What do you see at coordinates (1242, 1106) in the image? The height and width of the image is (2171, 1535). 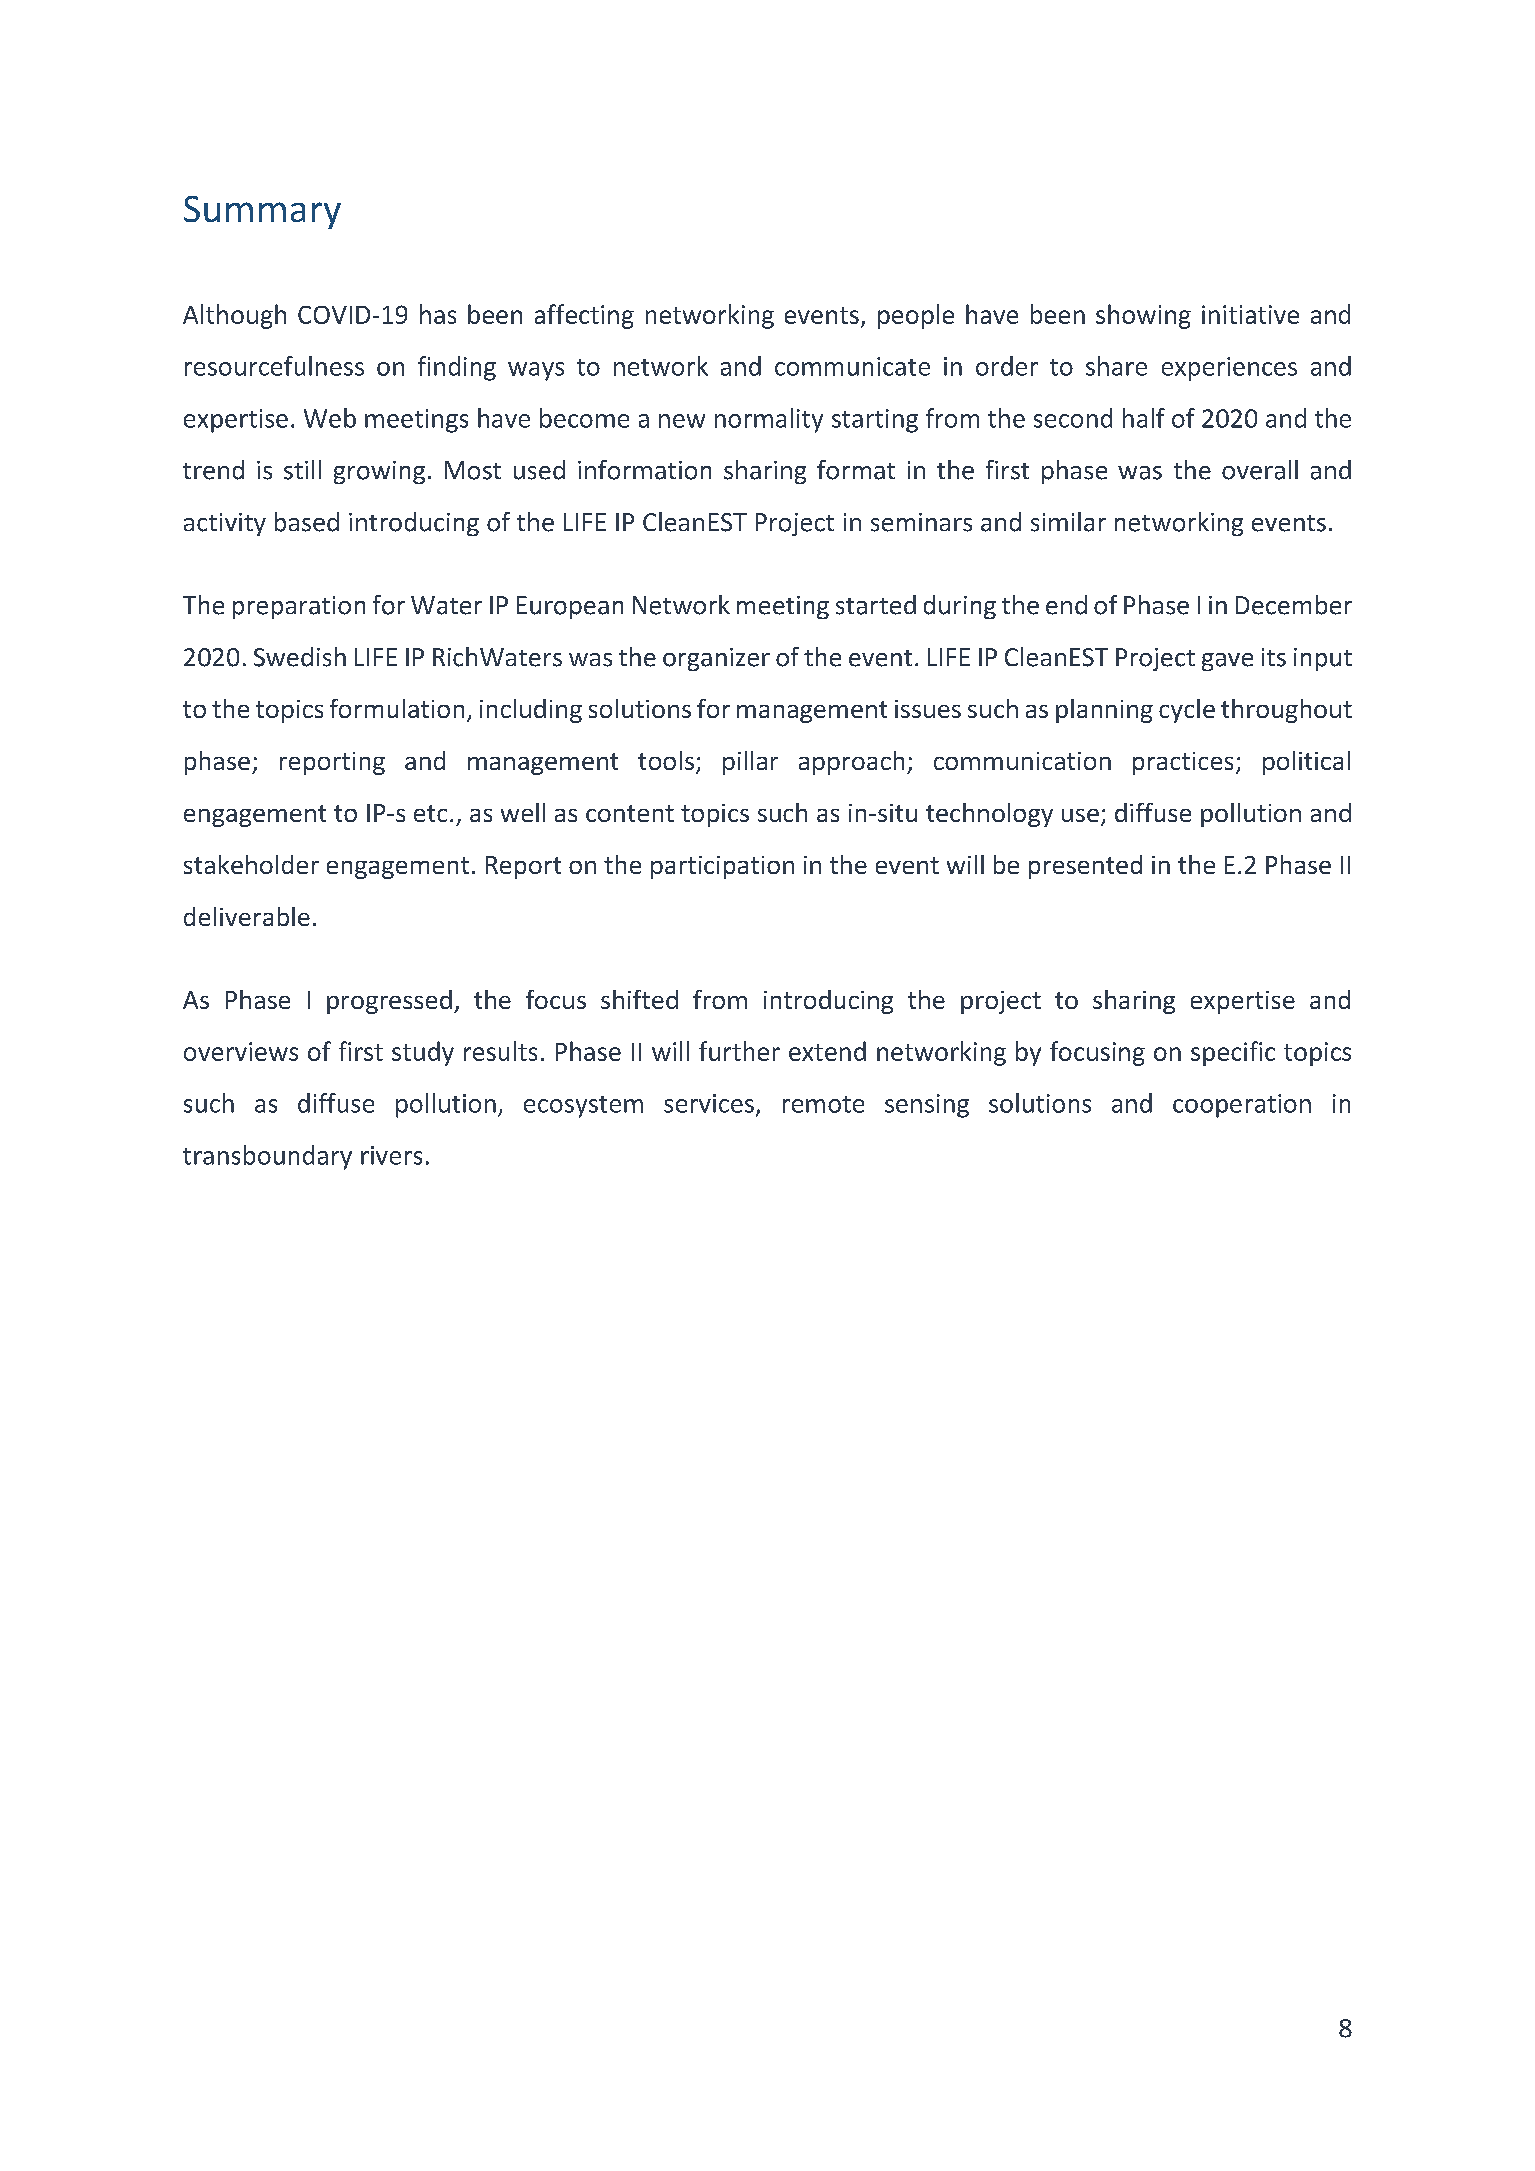 I see `cooperation` at bounding box center [1242, 1106].
